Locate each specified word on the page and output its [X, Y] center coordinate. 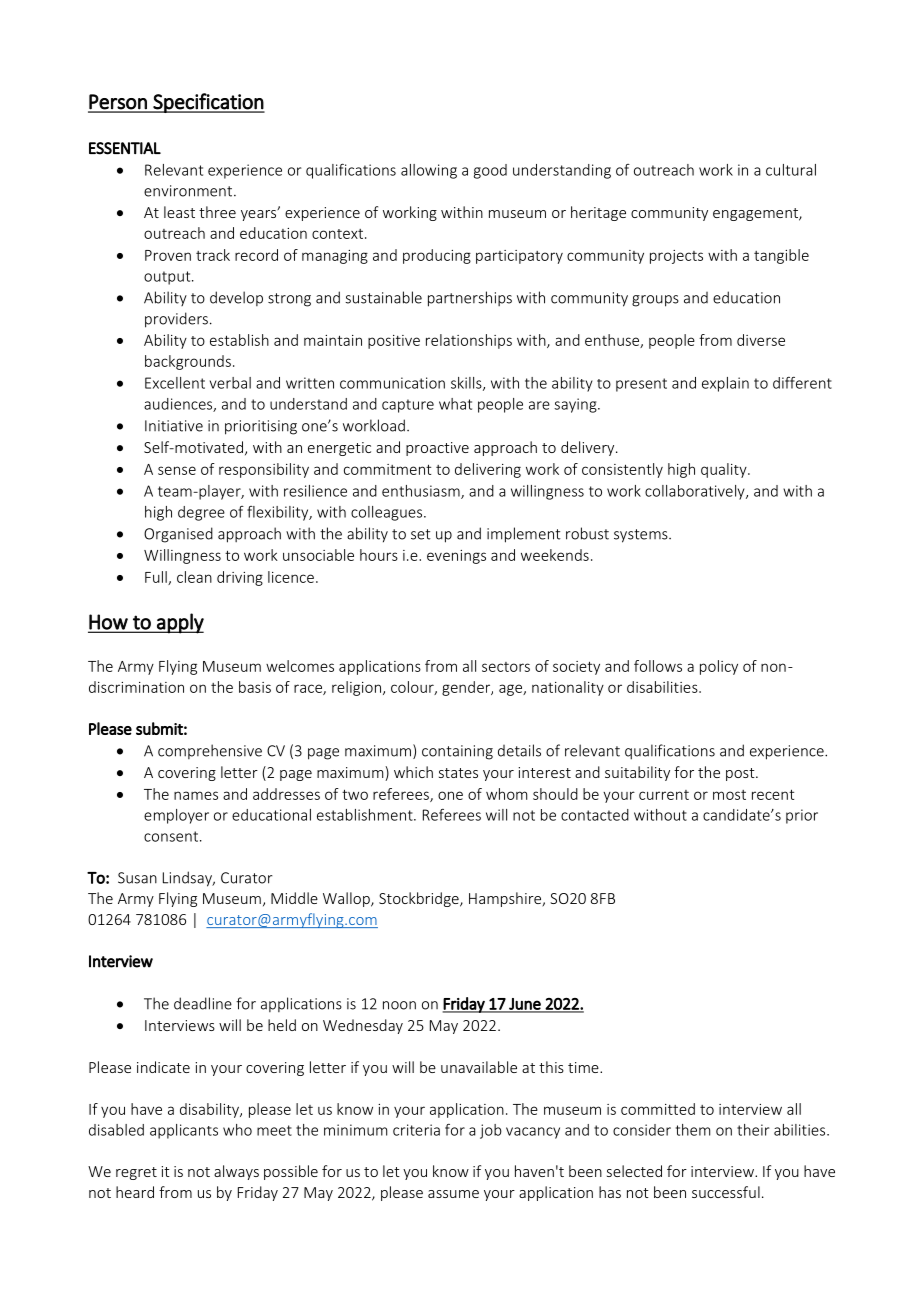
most [729, 795]
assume [453, 1194]
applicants [184, 1131]
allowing [429, 171]
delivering [488, 470]
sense [177, 470]
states [458, 773]
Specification [208, 103]
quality [725, 470]
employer [176, 816]
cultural [791, 170]
